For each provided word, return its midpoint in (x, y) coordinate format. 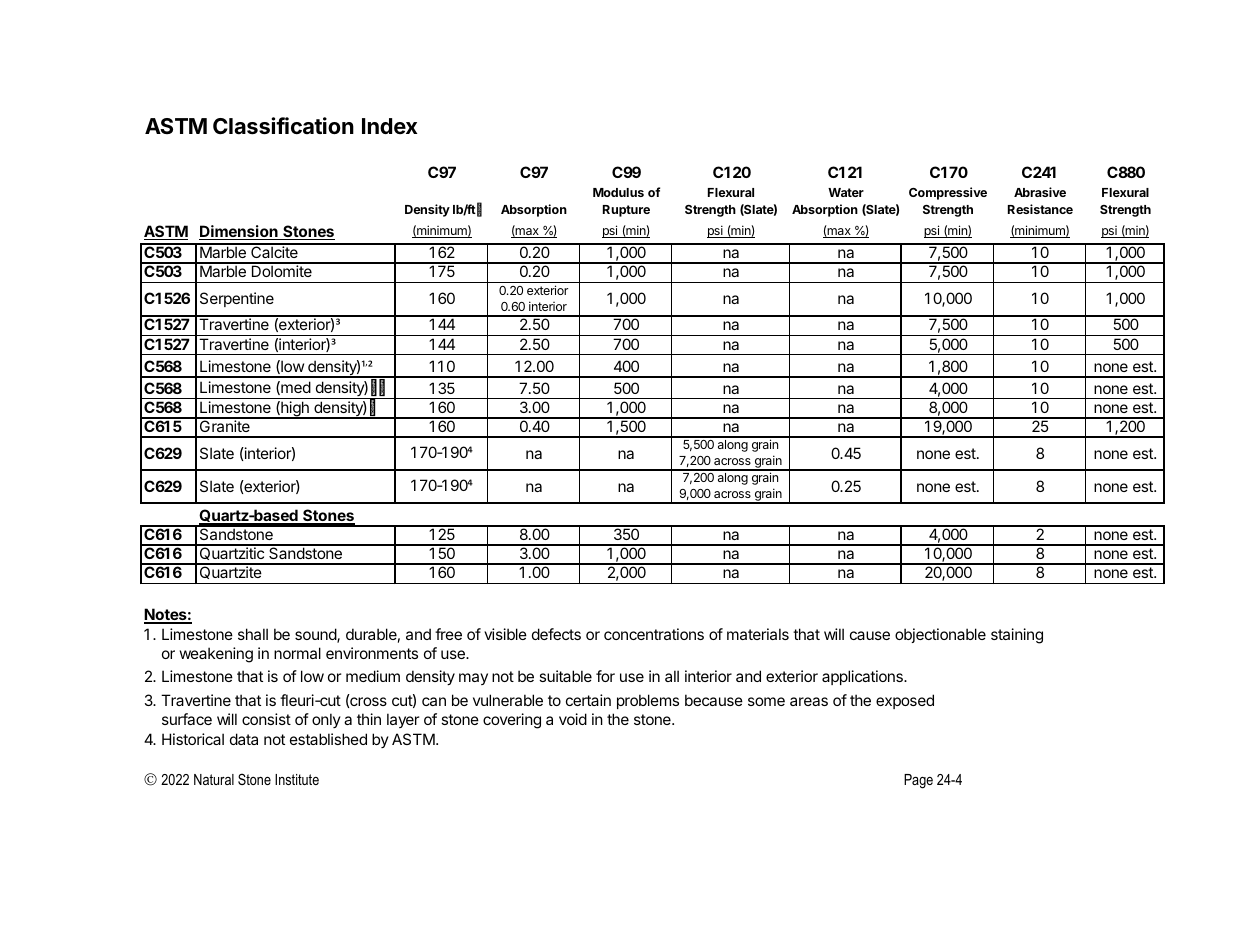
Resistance (1040, 209)
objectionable (940, 635)
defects (556, 634)
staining (1017, 636)
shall (253, 634)
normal (297, 653)
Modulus (618, 192)
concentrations (654, 634)
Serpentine (237, 299)
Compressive (948, 193)
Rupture (626, 211)
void (573, 719)
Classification (283, 126)
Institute (297, 779)
